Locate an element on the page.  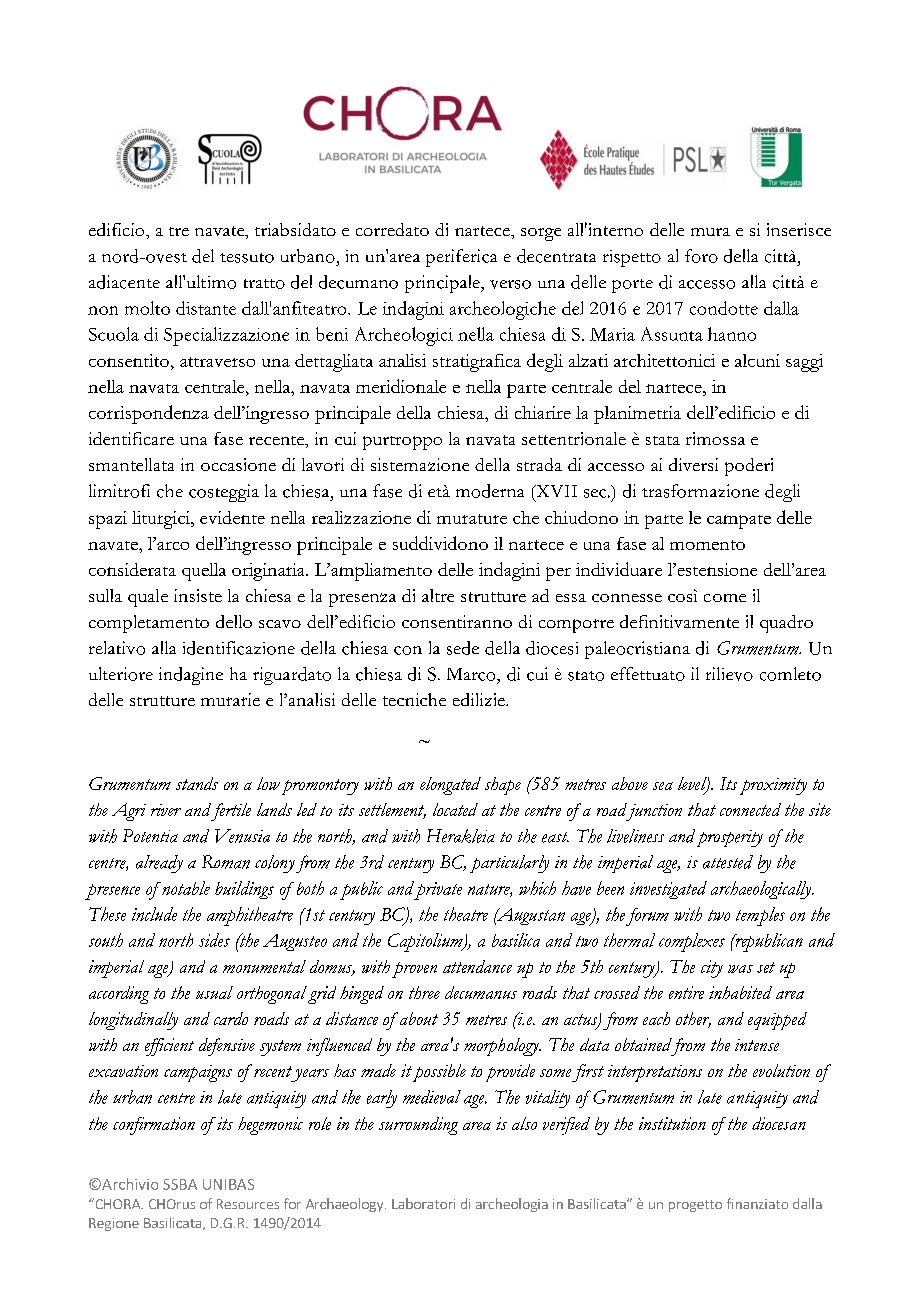
stata is located at coordinates (663, 440).
